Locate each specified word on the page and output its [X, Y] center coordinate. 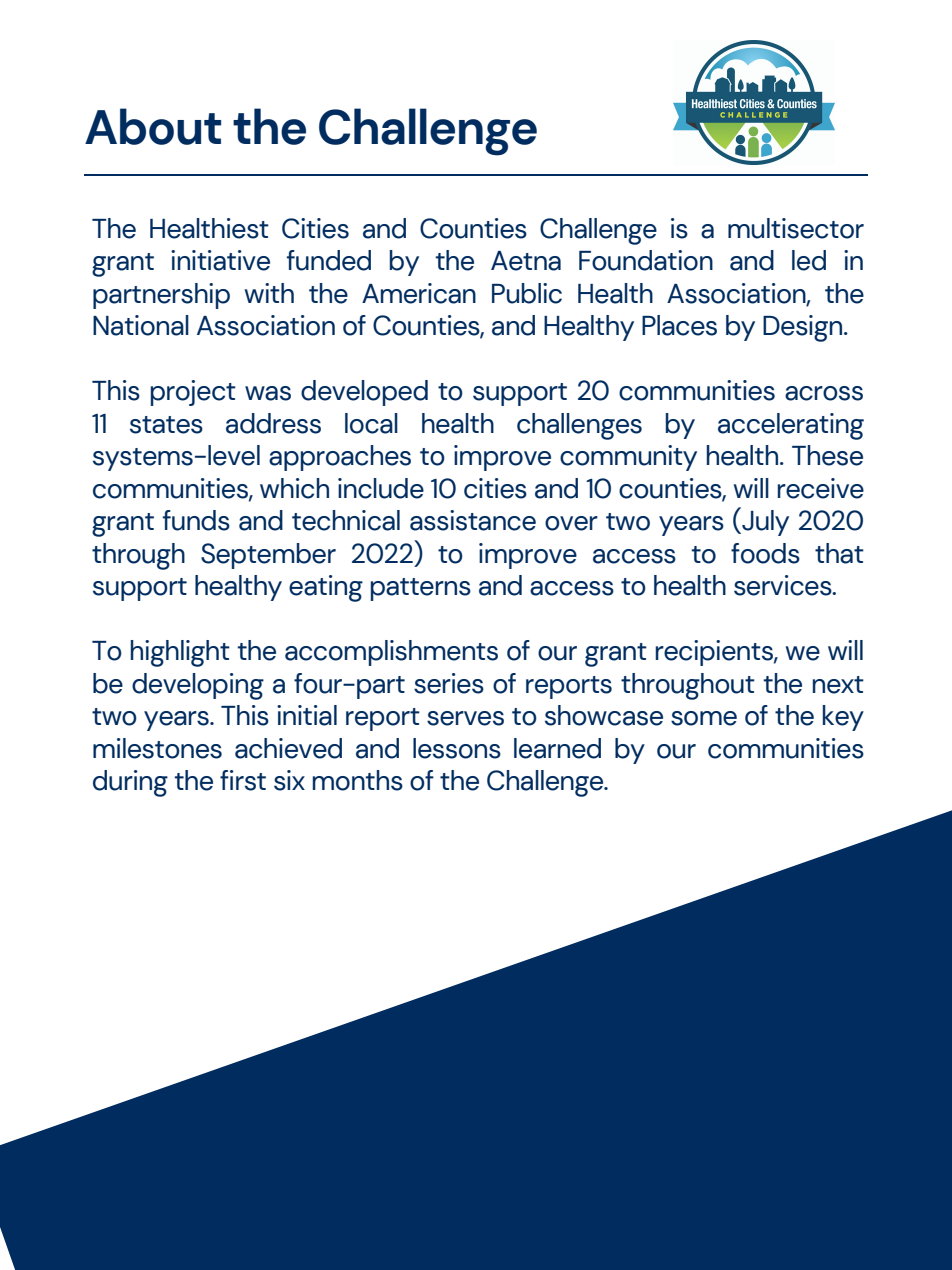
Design [804, 328]
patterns [421, 589]
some [704, 718]
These [827, 455]
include [381, 488]
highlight [180, 653]
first [243, 780]
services [784, 585]
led [809, 260]
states [166, 425]
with [269, 293]
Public [527, 293]
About [153, 126]
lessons [457, 748]
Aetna [526, 261]
